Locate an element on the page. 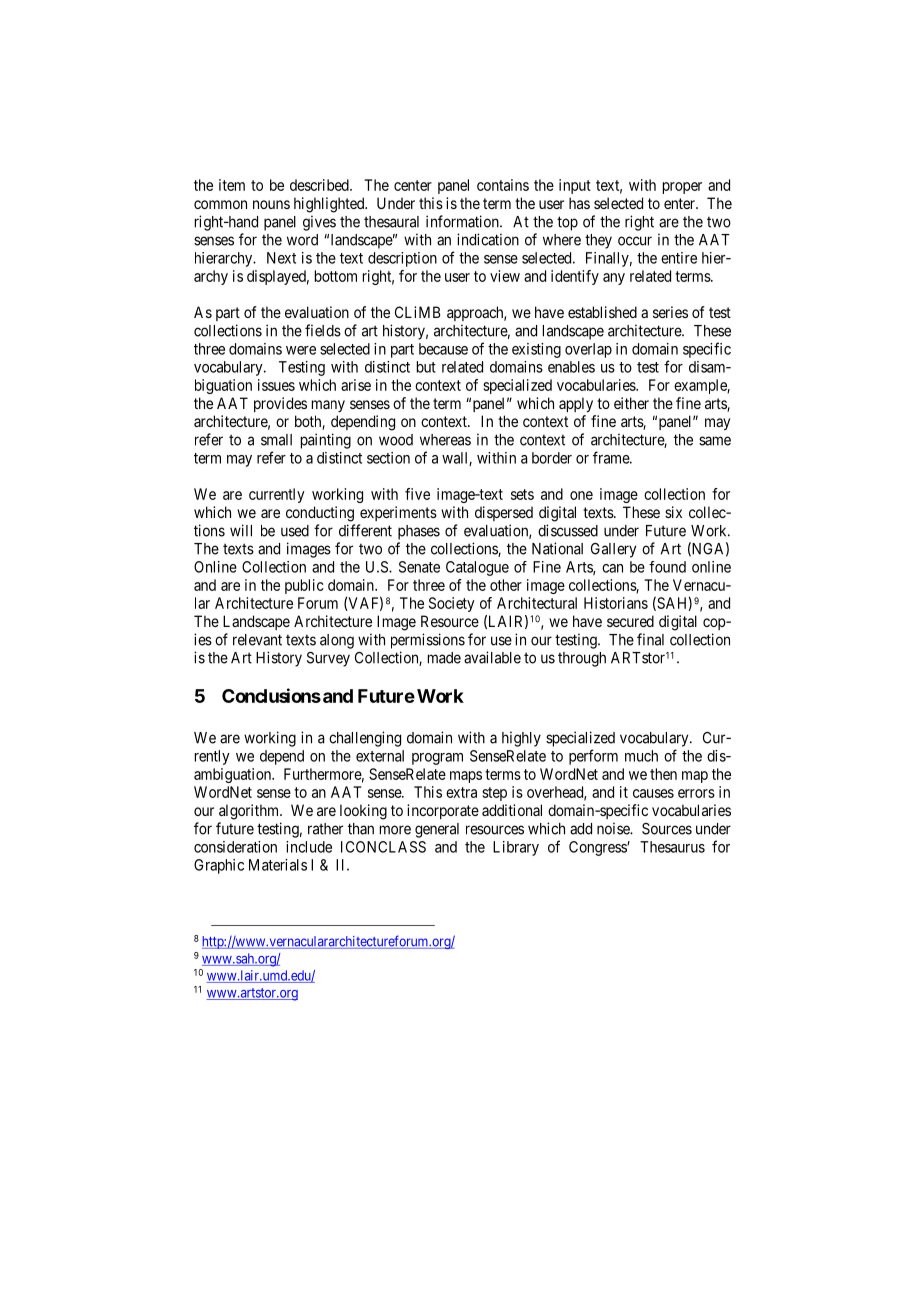  used is located at coordinates (295, 531).
